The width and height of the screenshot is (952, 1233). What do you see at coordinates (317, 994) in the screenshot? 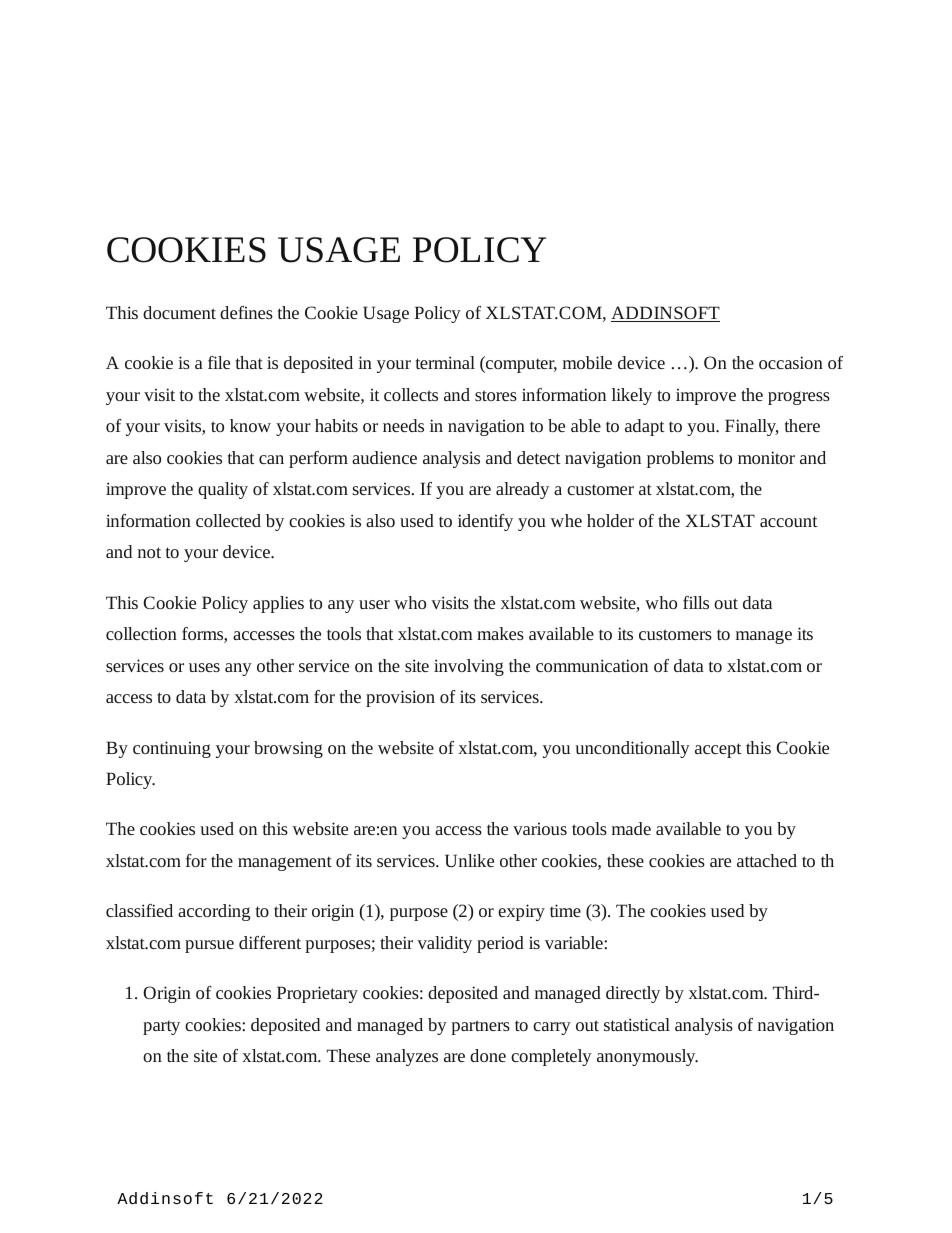
I see `Proprietary` at bounding box center [317, 994].
